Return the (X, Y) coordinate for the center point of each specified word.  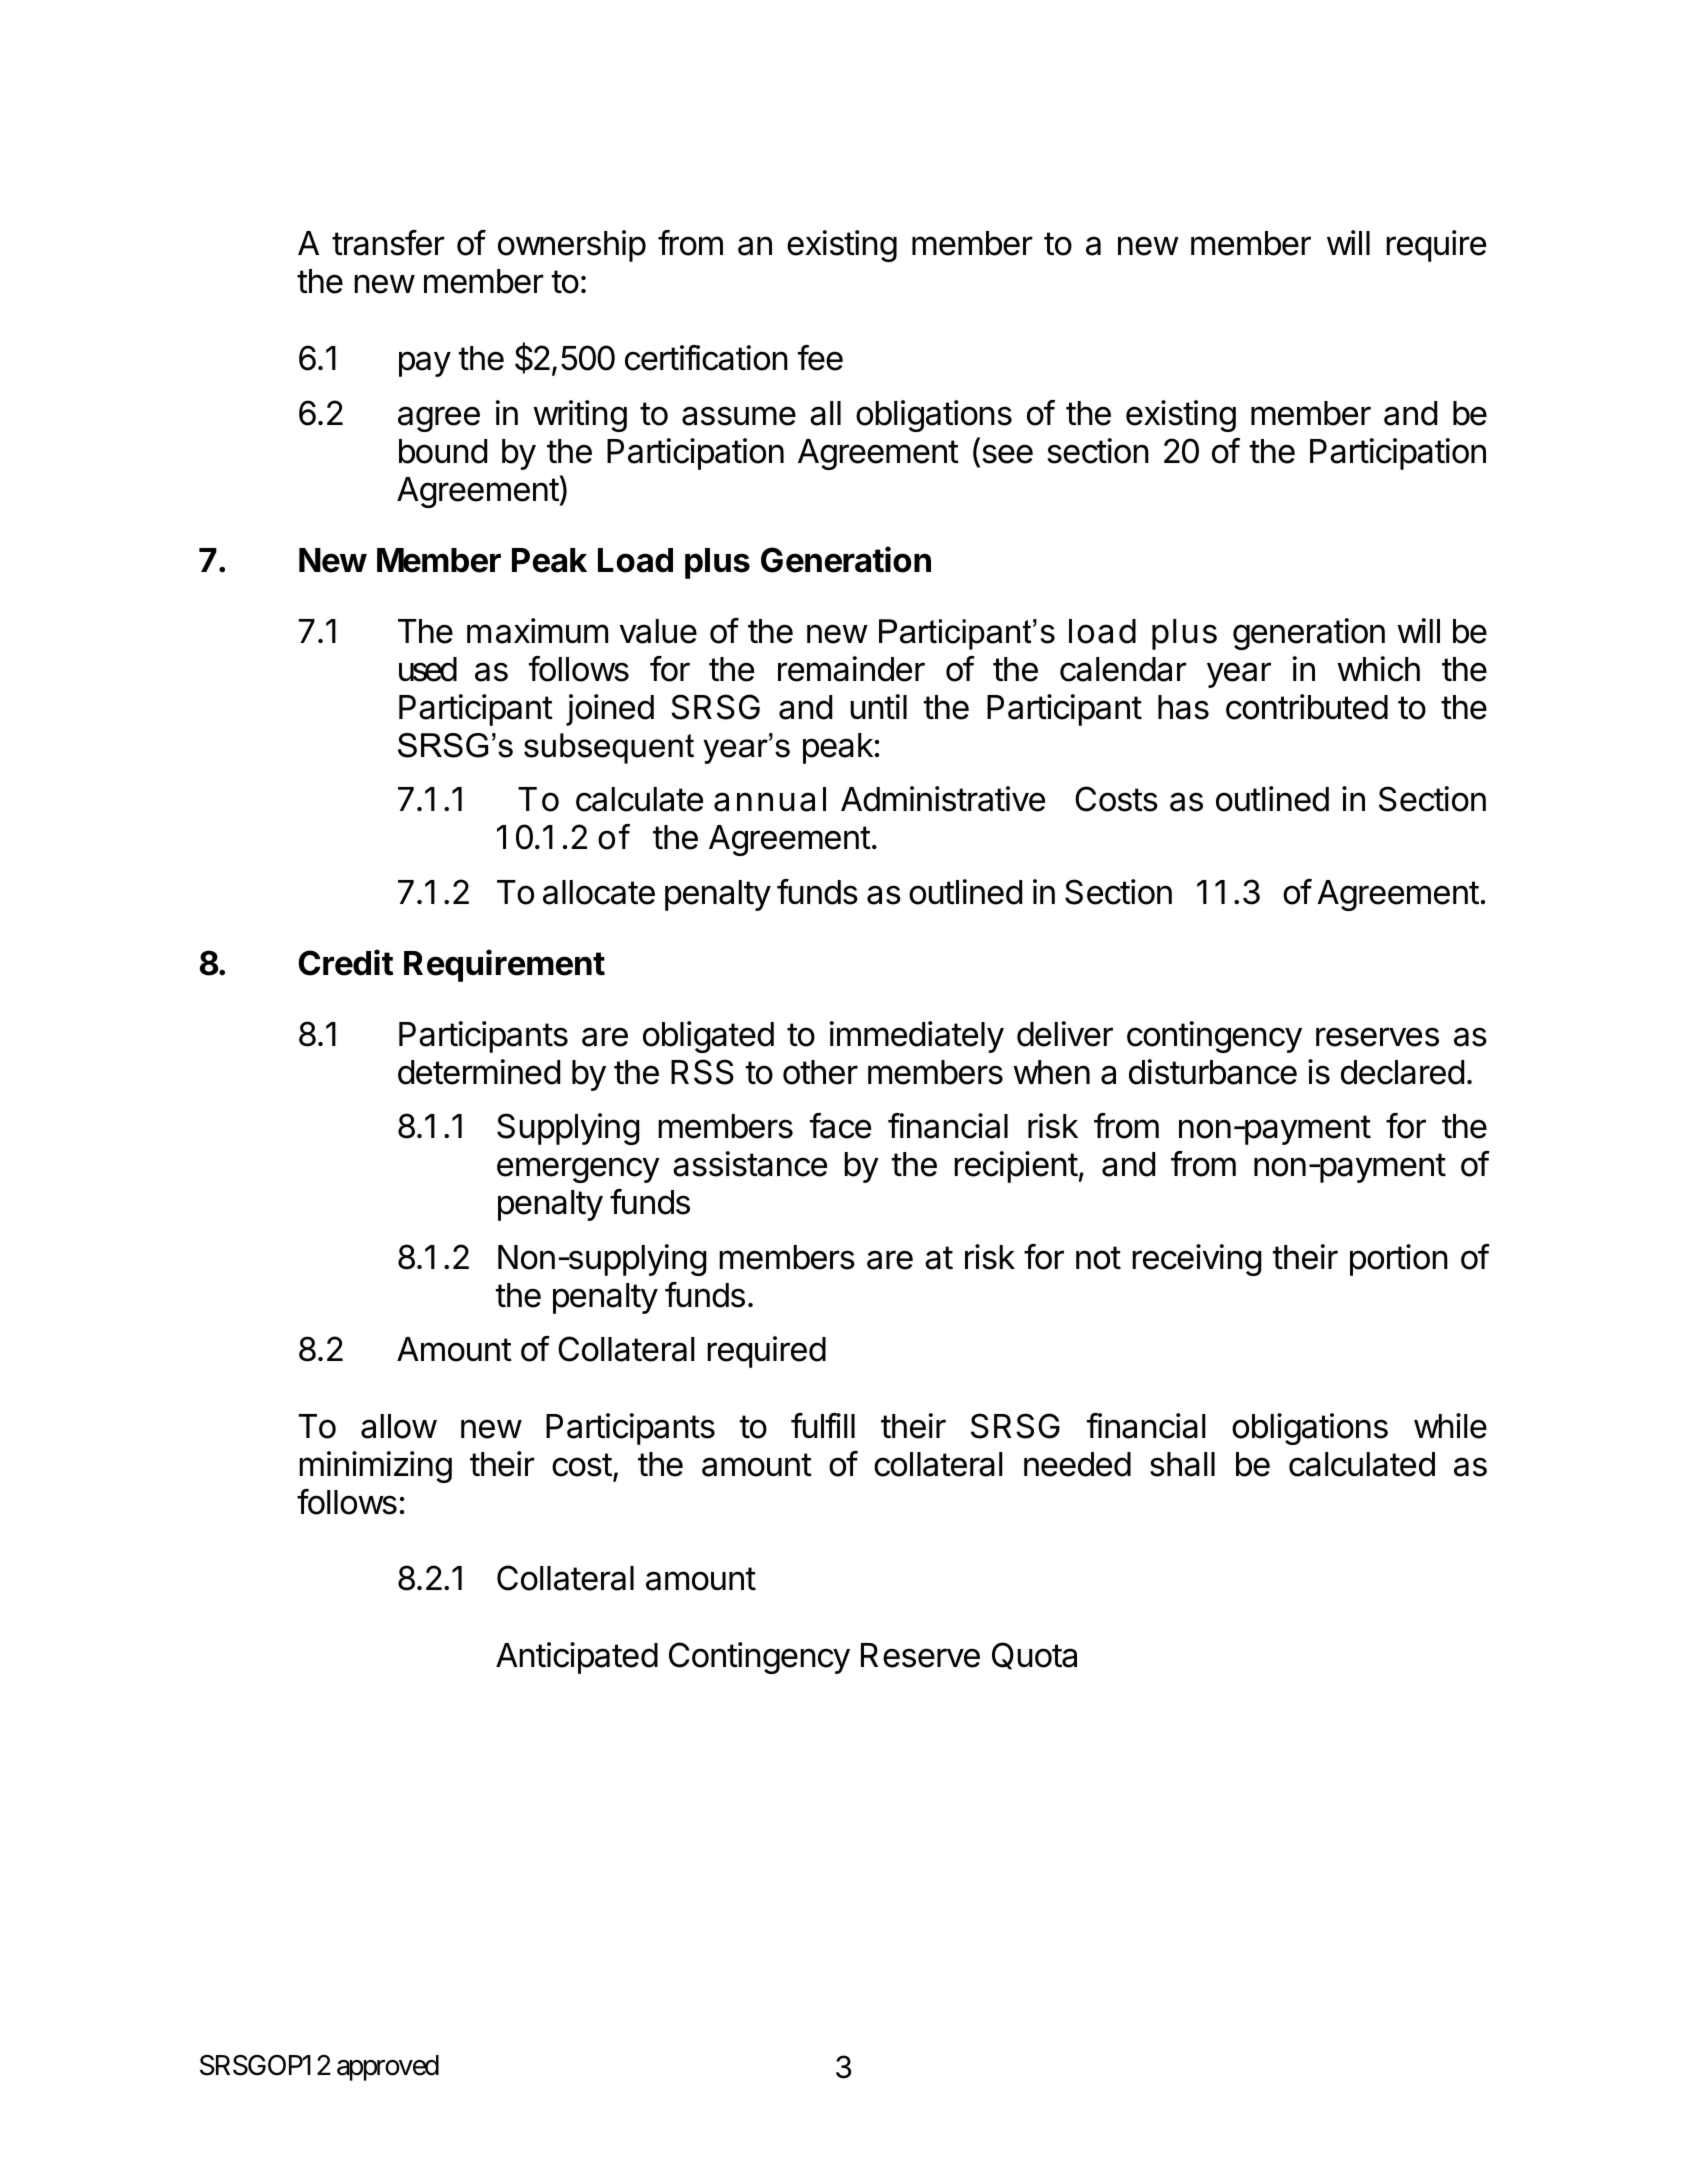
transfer (388, 243)
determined (479, 1072)
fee (820, 358)
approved (388, 2068)
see (1006, 455)
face (840, 1126)
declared (1402, 1072)
